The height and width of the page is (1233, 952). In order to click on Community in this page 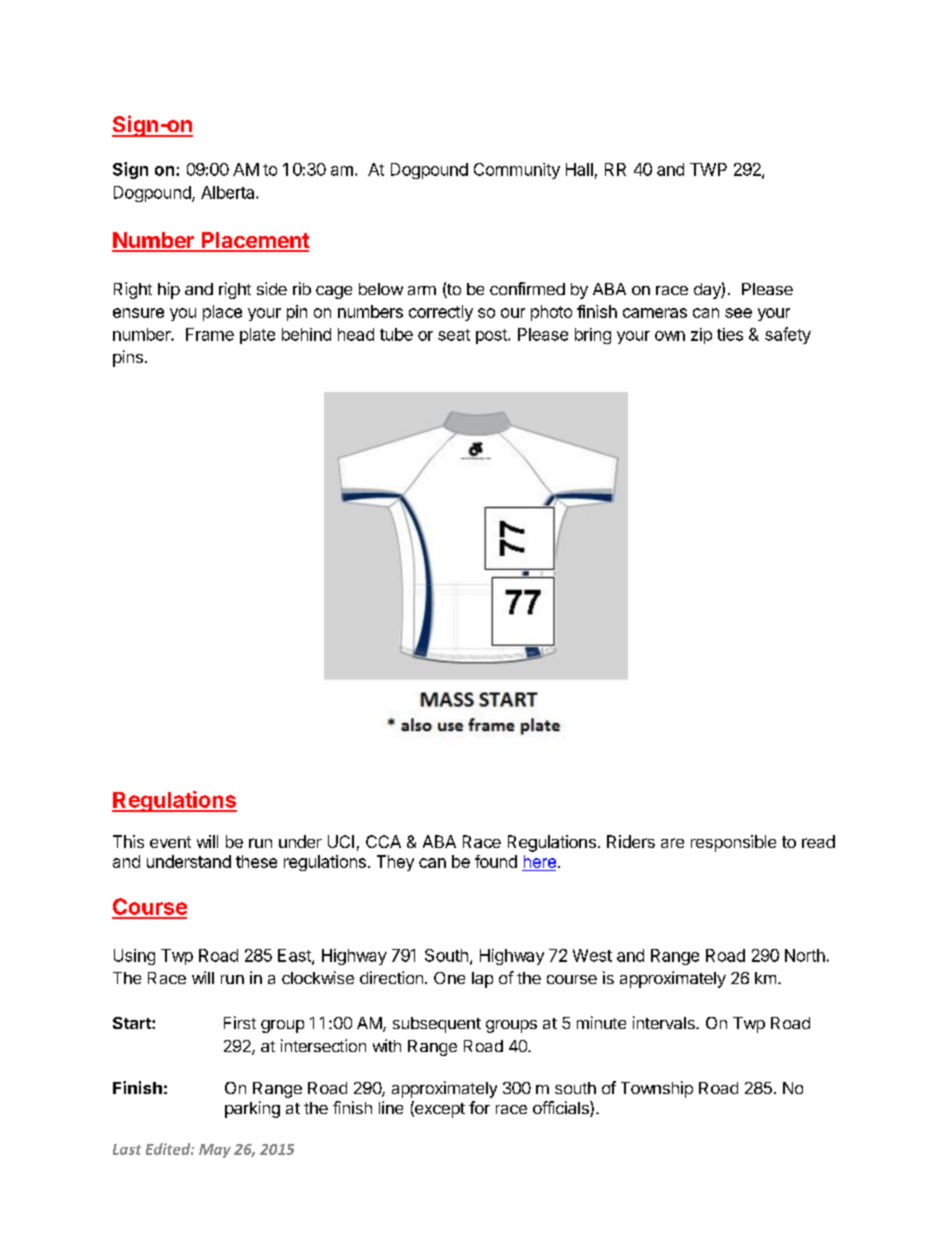, I will do `click(517, 171)`.
